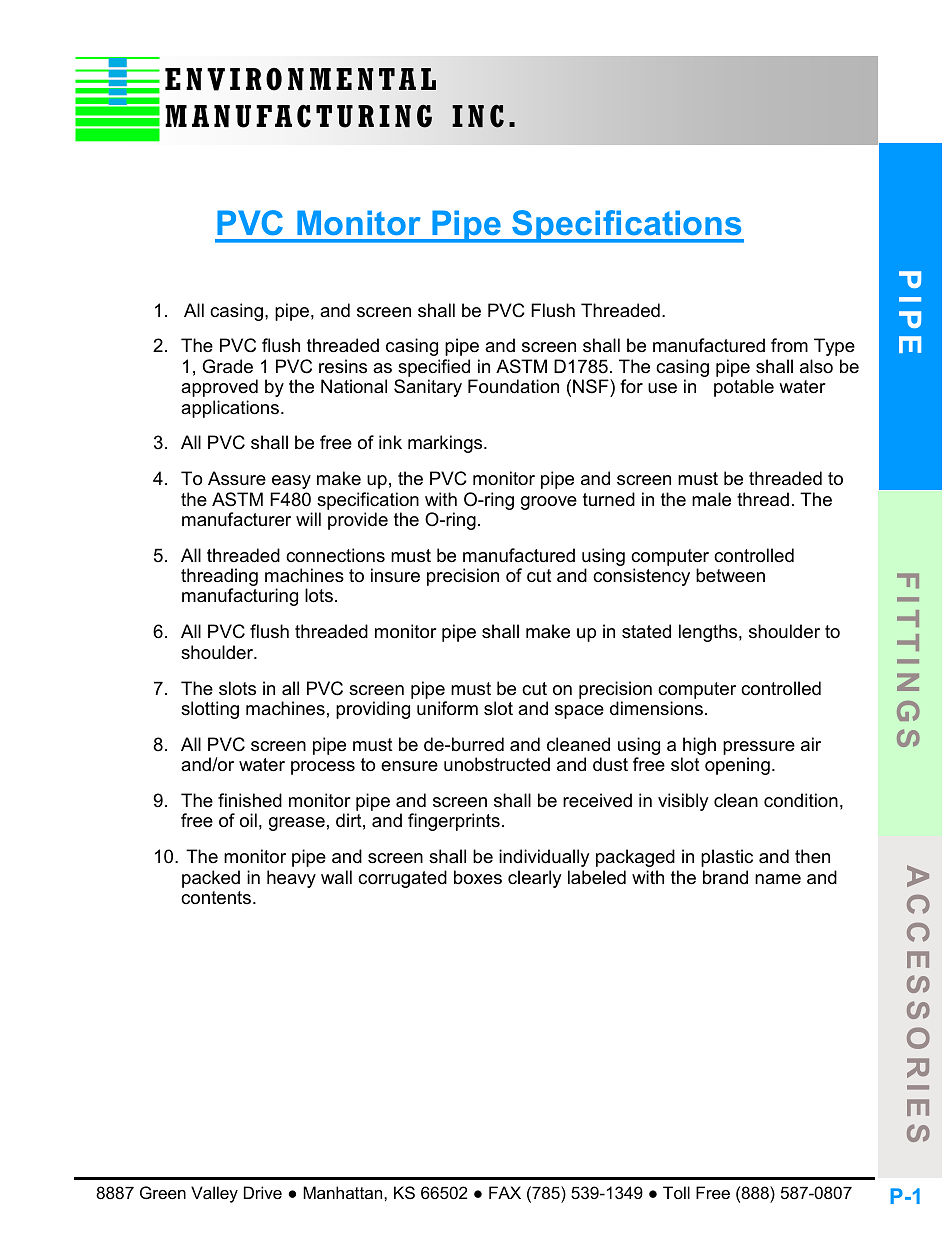 This screenshot has height=1233, width=952. What do you see at coordinates (454, 822) in the screenshot?
I see `fingerprints` at bounding box center [454, 822].
